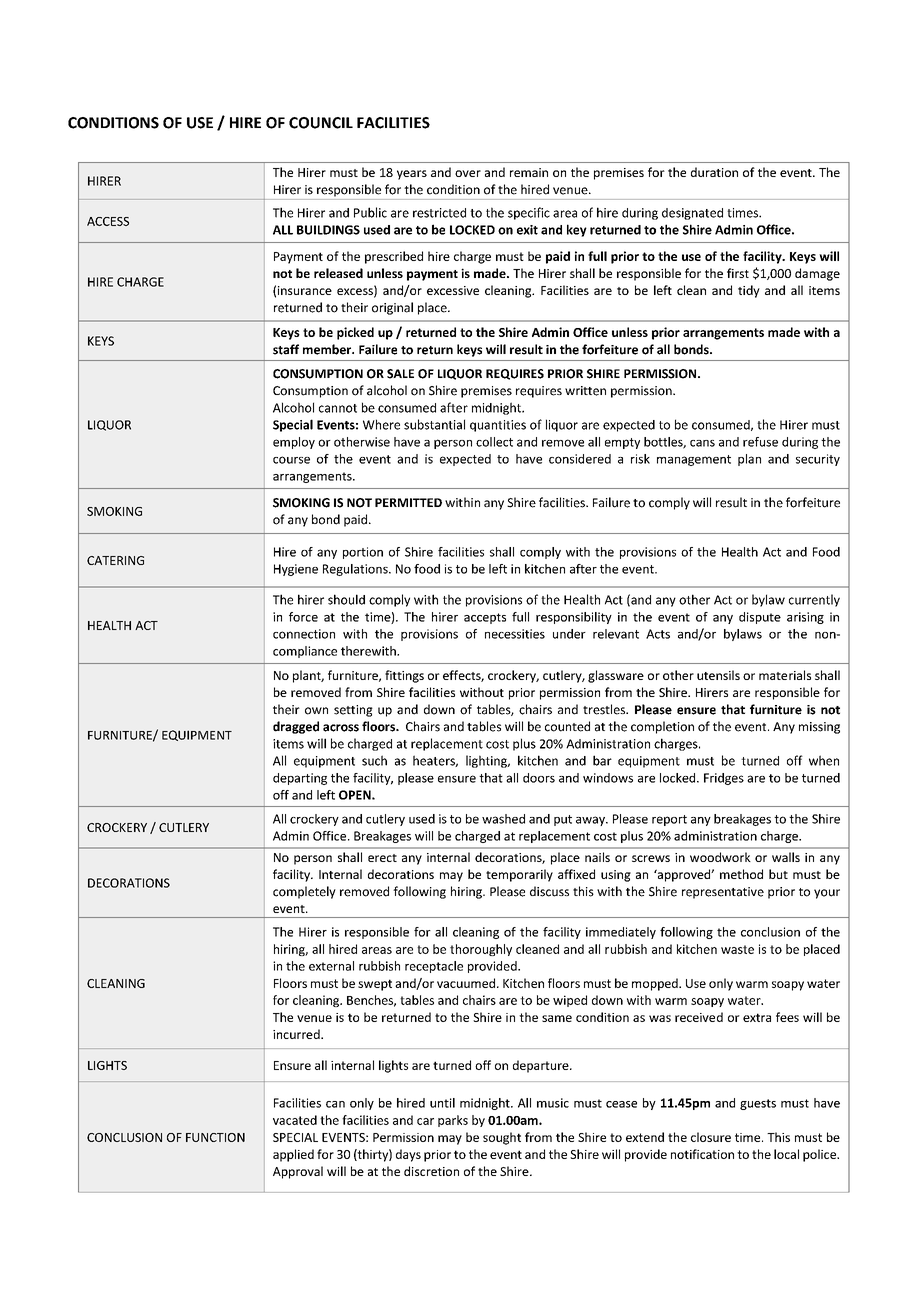 This document has height=1308, width=924. What do you see at coordinates (215, 1137) in the document?
I see `FUNCTION` at bounding box center [215, 1137].
